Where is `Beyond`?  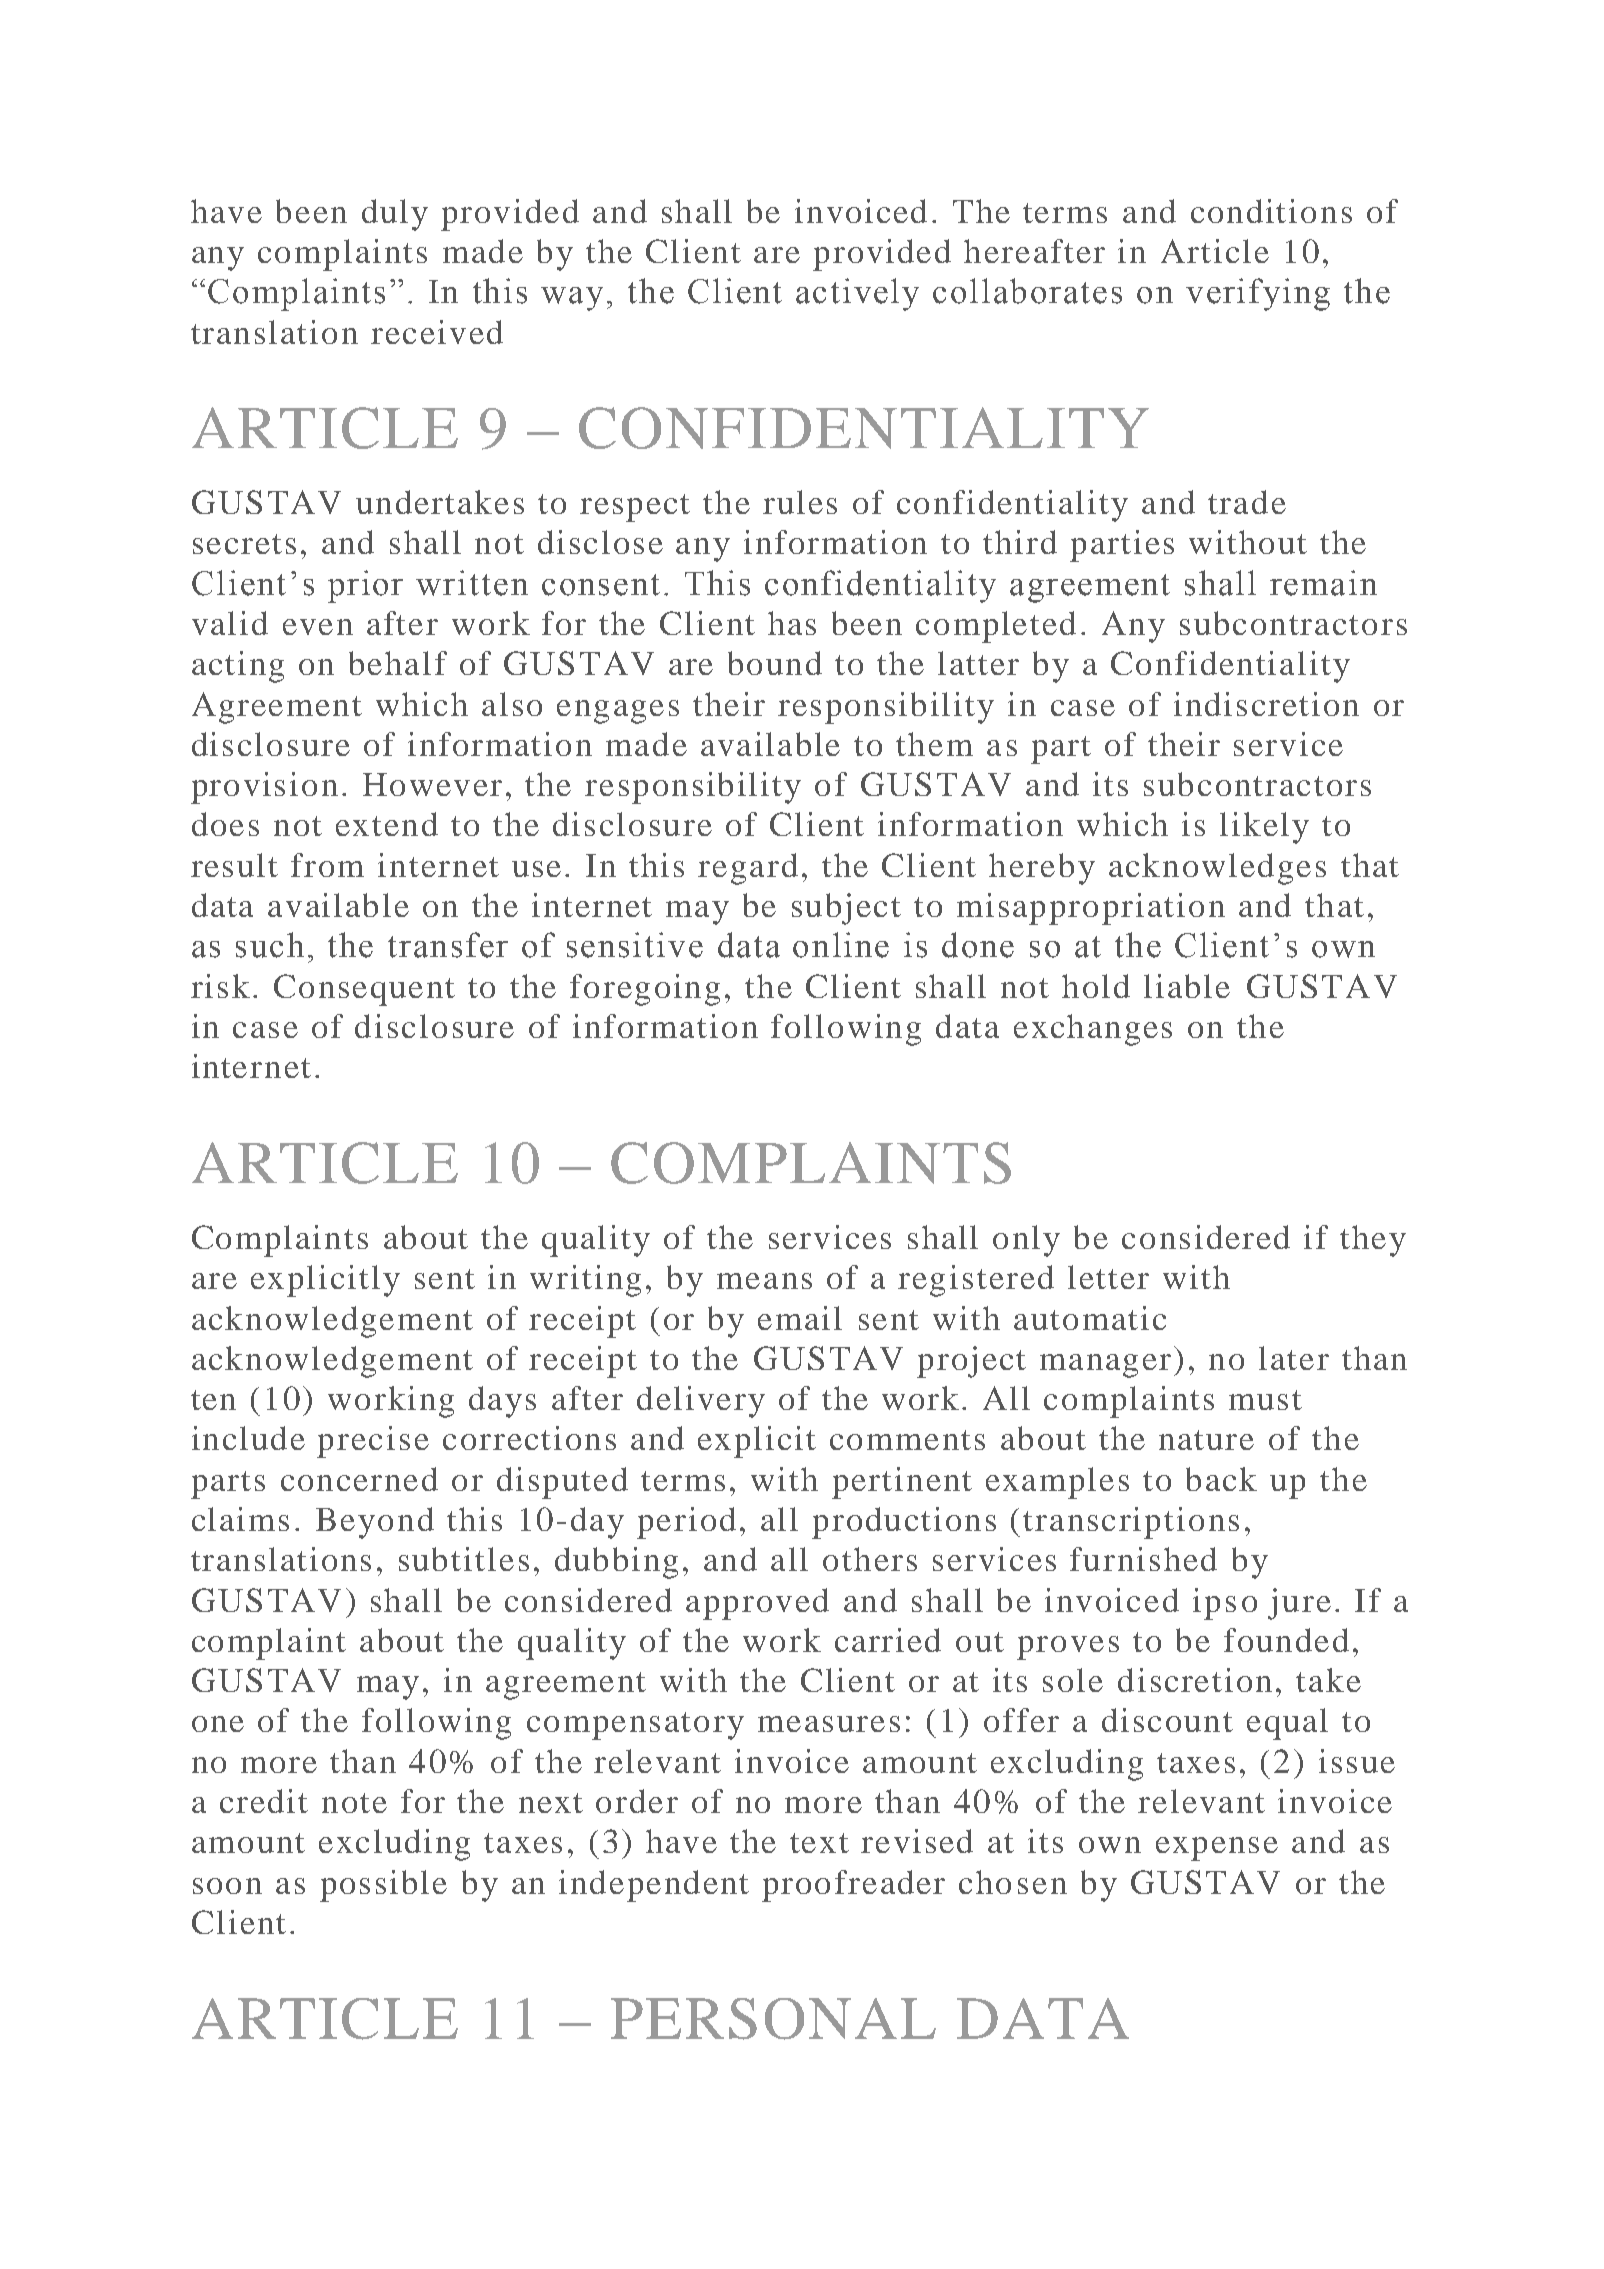 Beyond is located at coordinates (375, 1523).
